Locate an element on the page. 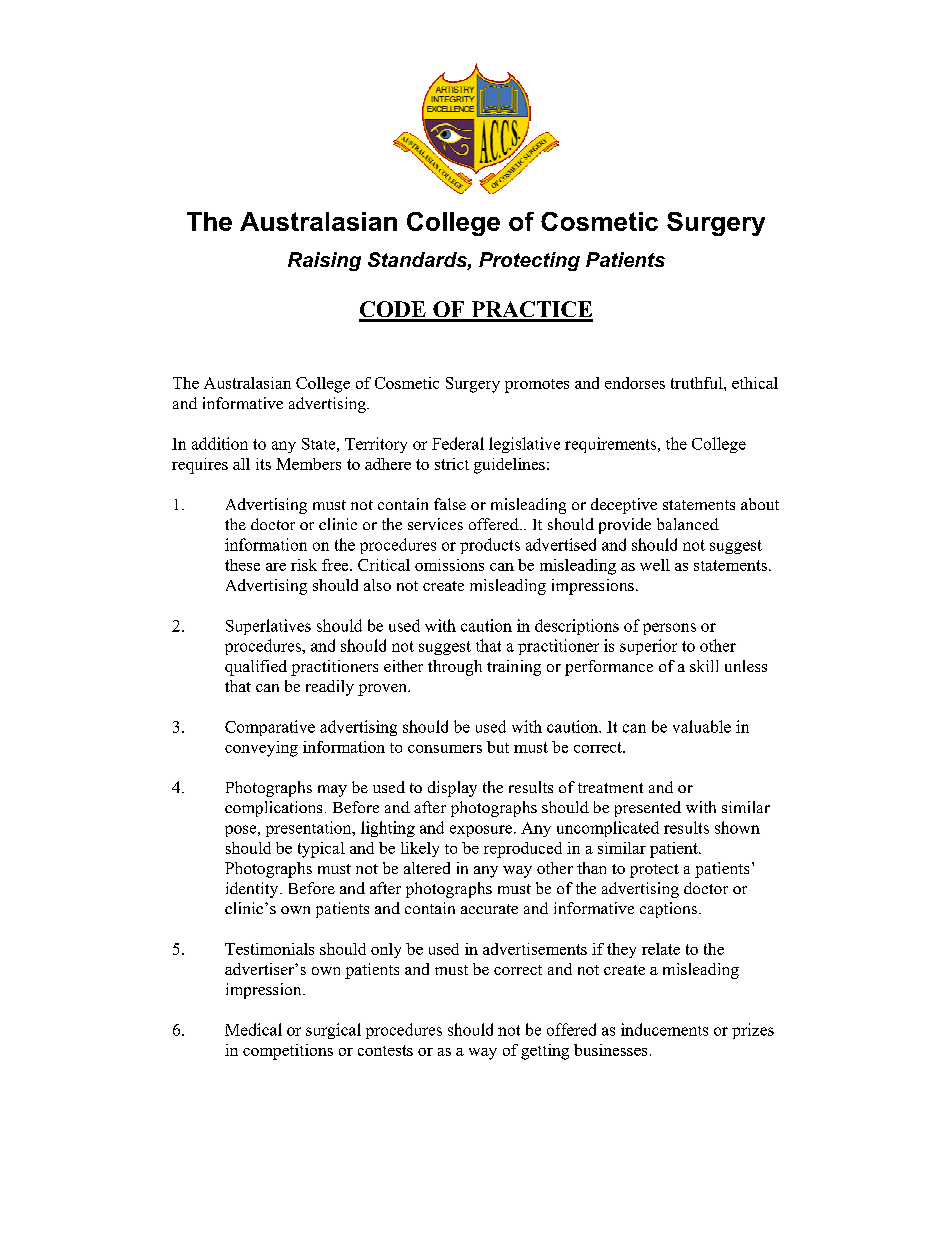  shown is located at coordinates (737, 827).
